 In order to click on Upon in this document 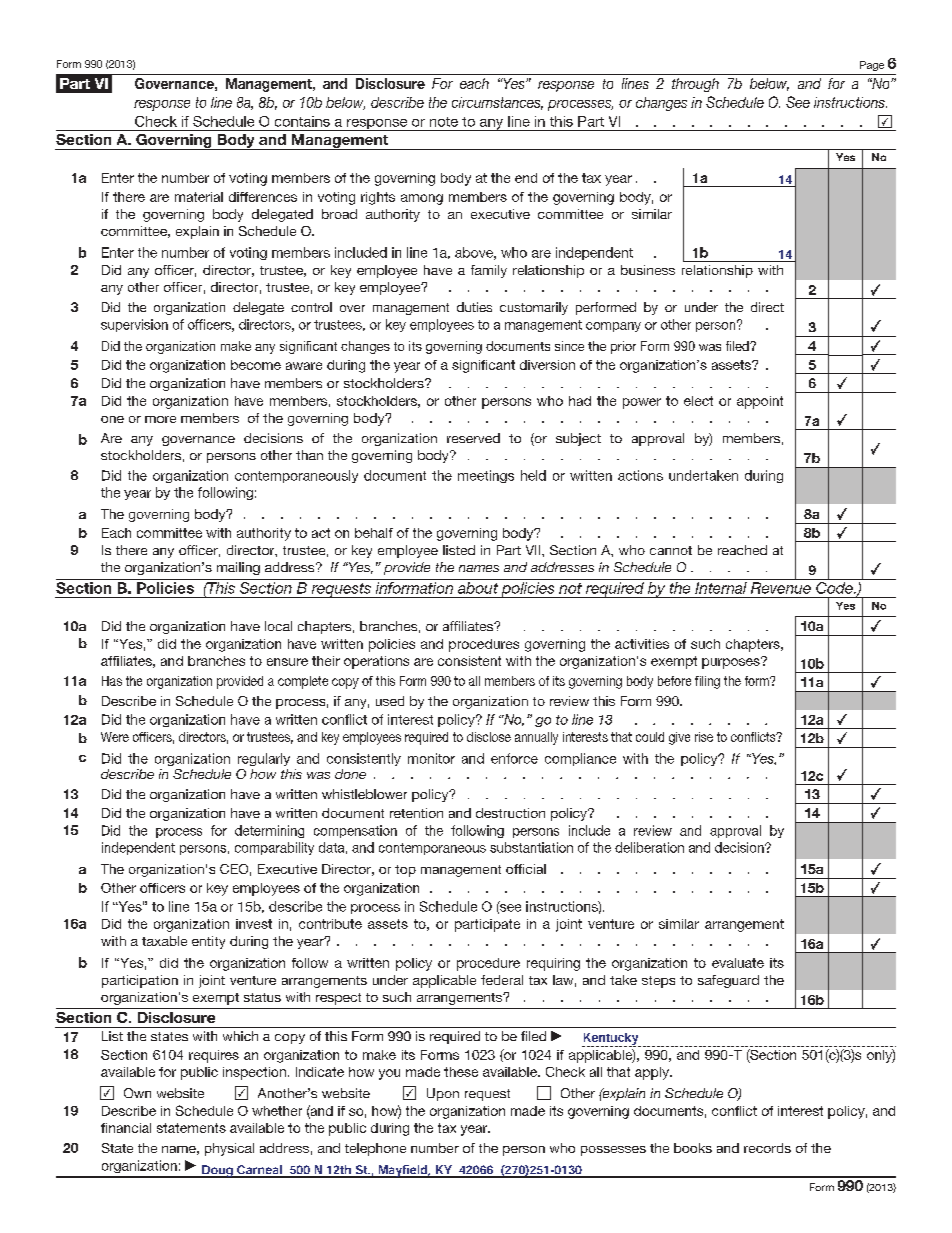, I will do `click(443, 1094)`.
